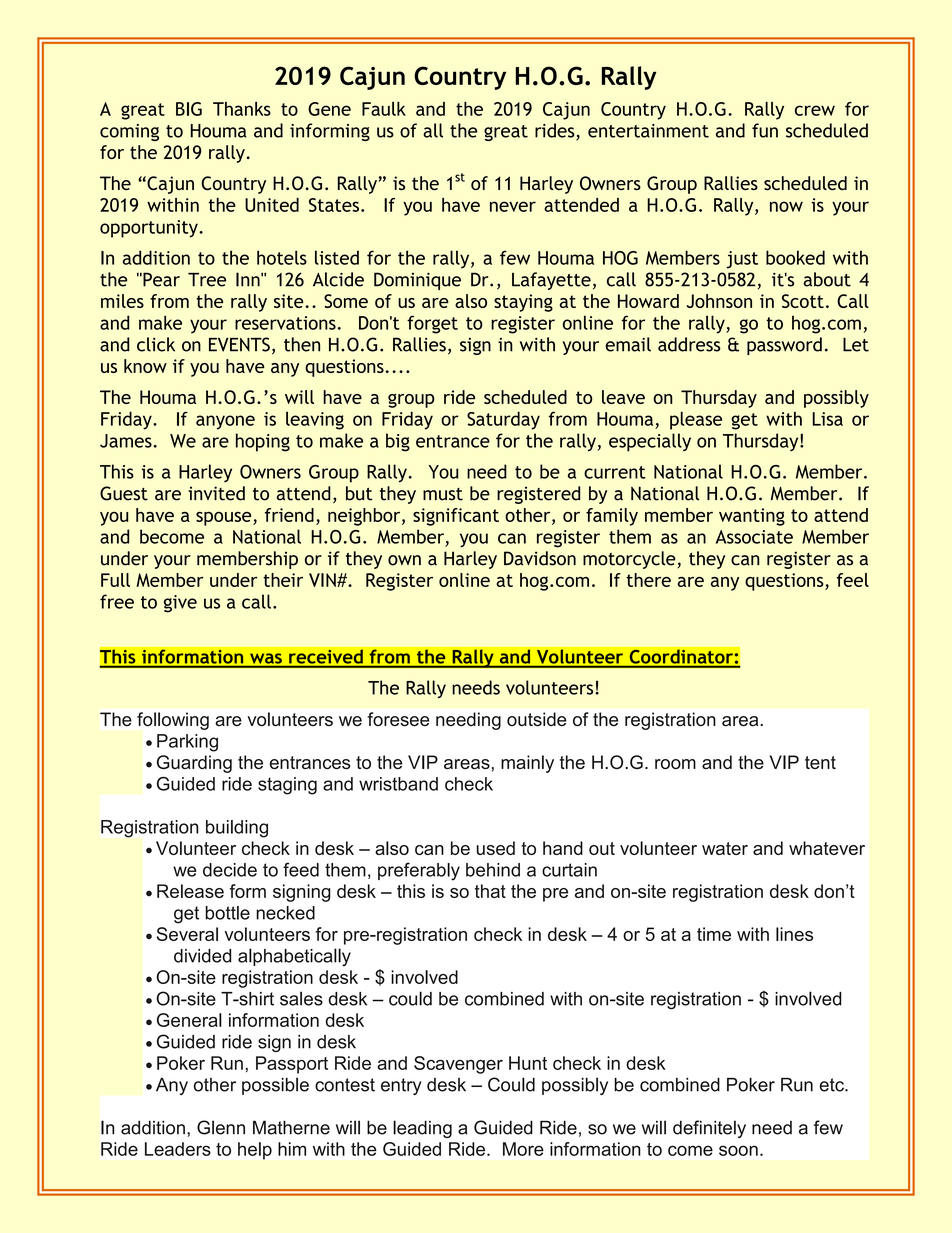 The image size is (952, 1233). Describe the element at coordinates (221, 1127) in the image. I see `Glenn` at that location.
